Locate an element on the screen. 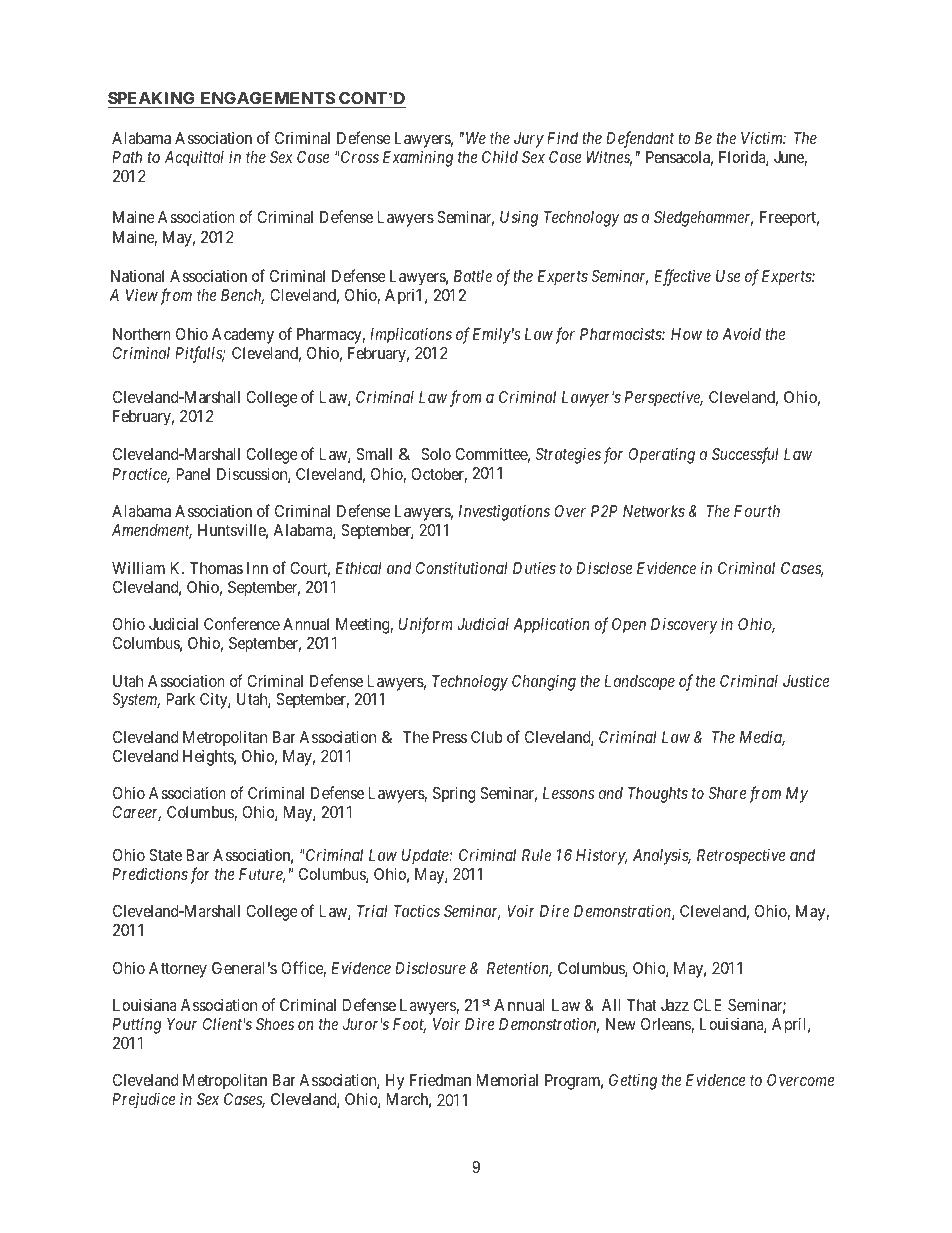 This screenshot has width=952, height=1233. Panel is located at coordinates (193, 474).
